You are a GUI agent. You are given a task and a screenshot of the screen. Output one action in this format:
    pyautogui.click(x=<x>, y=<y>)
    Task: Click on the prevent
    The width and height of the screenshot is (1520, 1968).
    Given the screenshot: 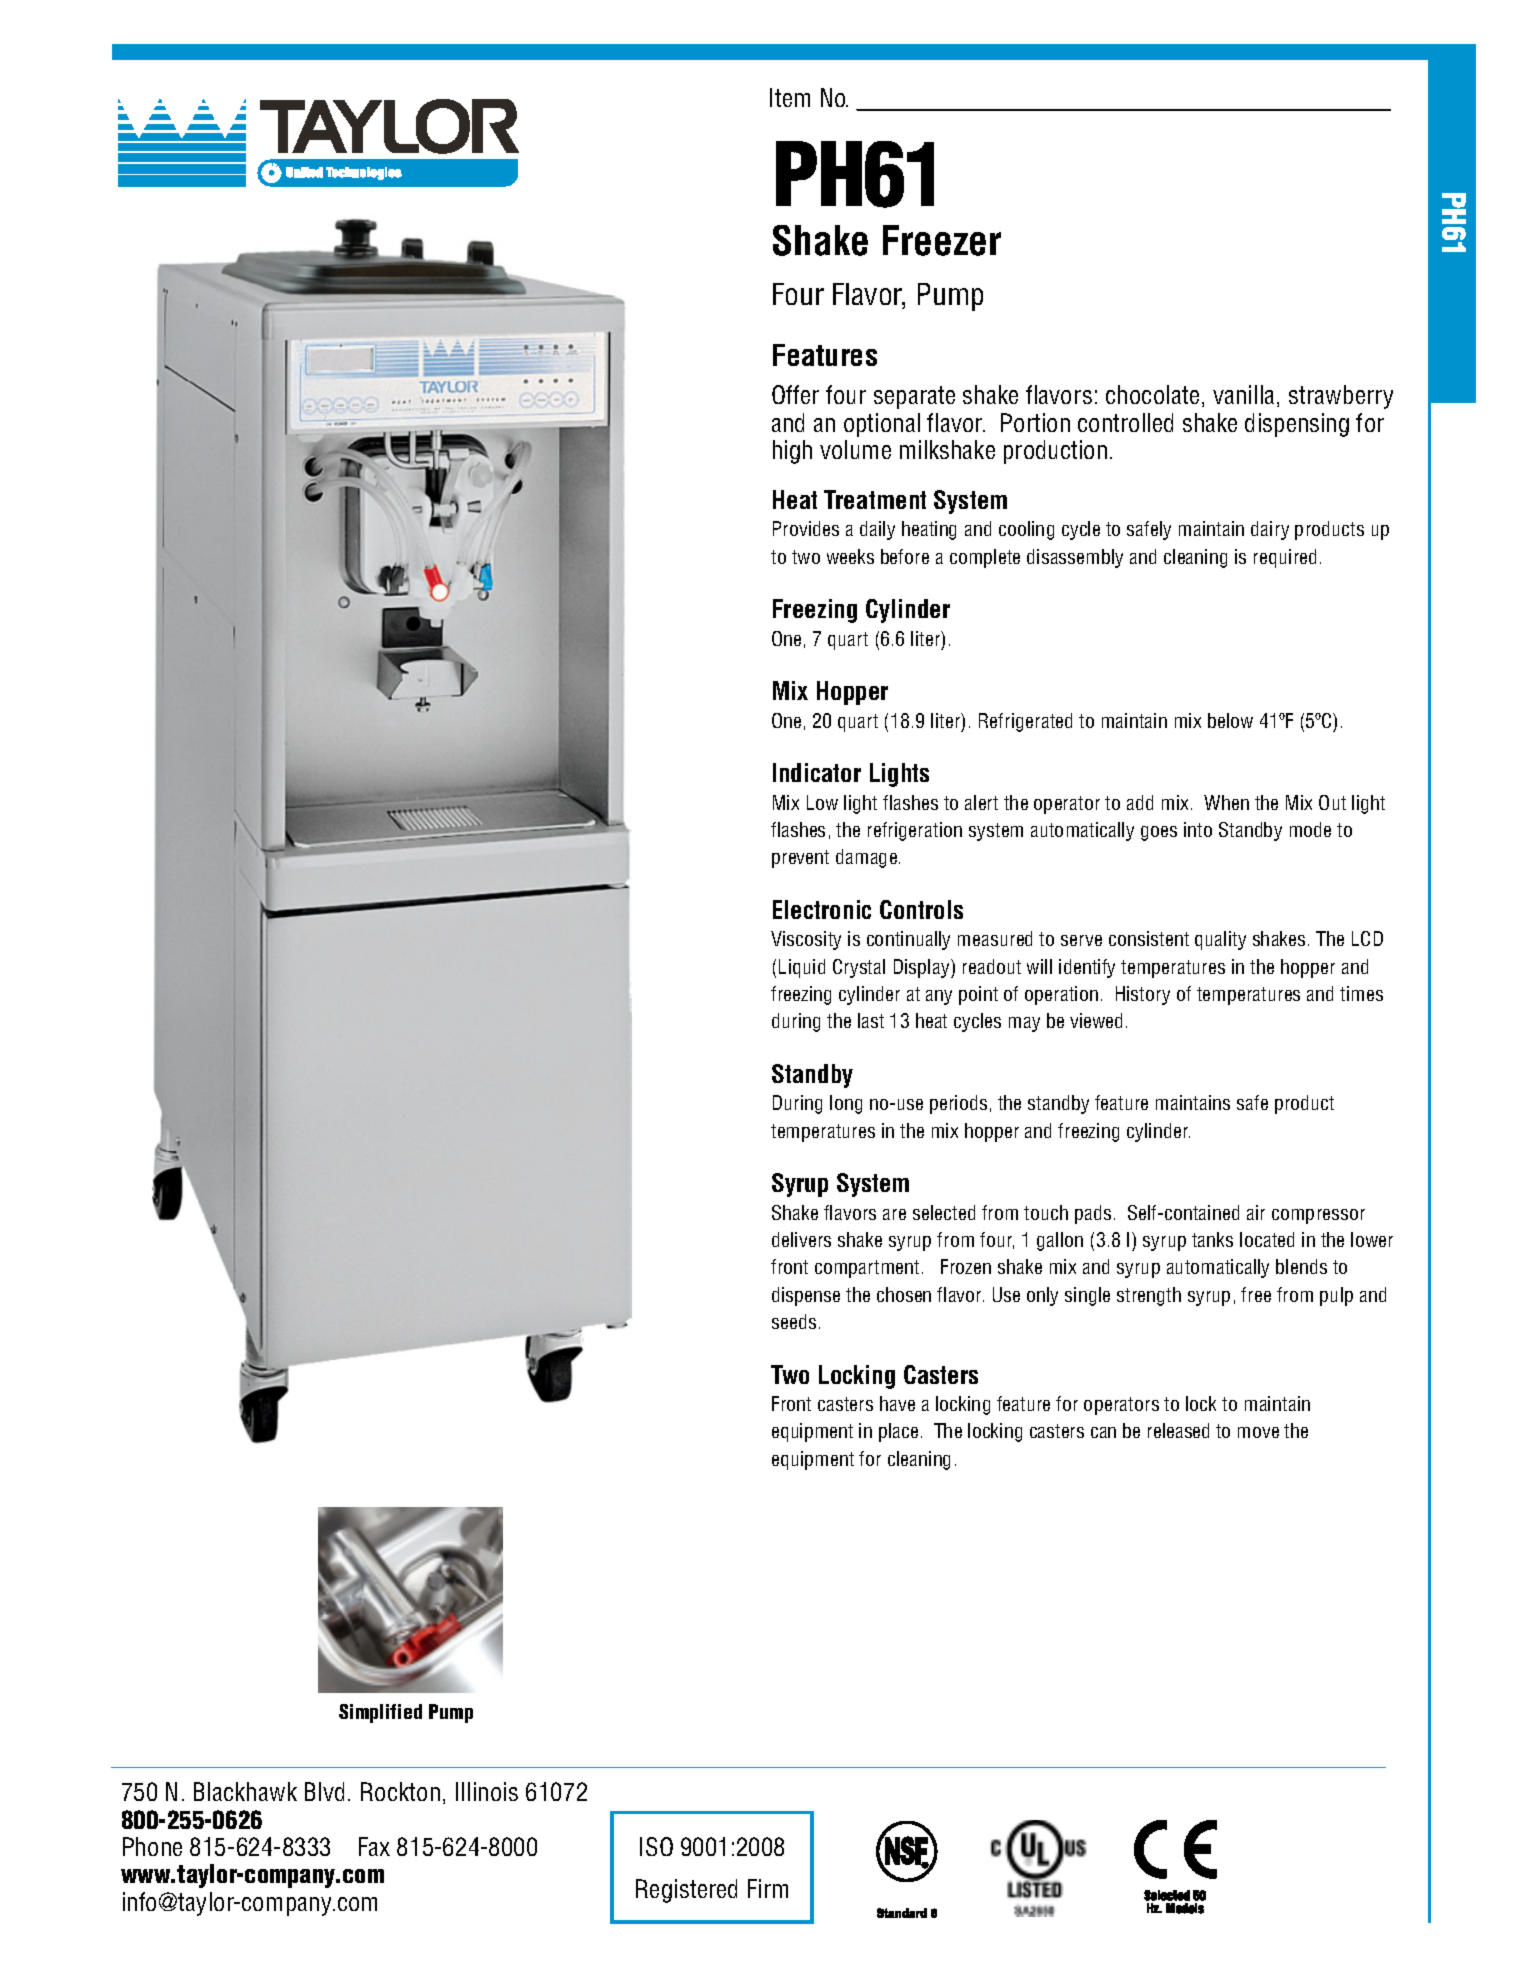 What is the action you would take?
    pyautogui.click(x=800, y=859)
